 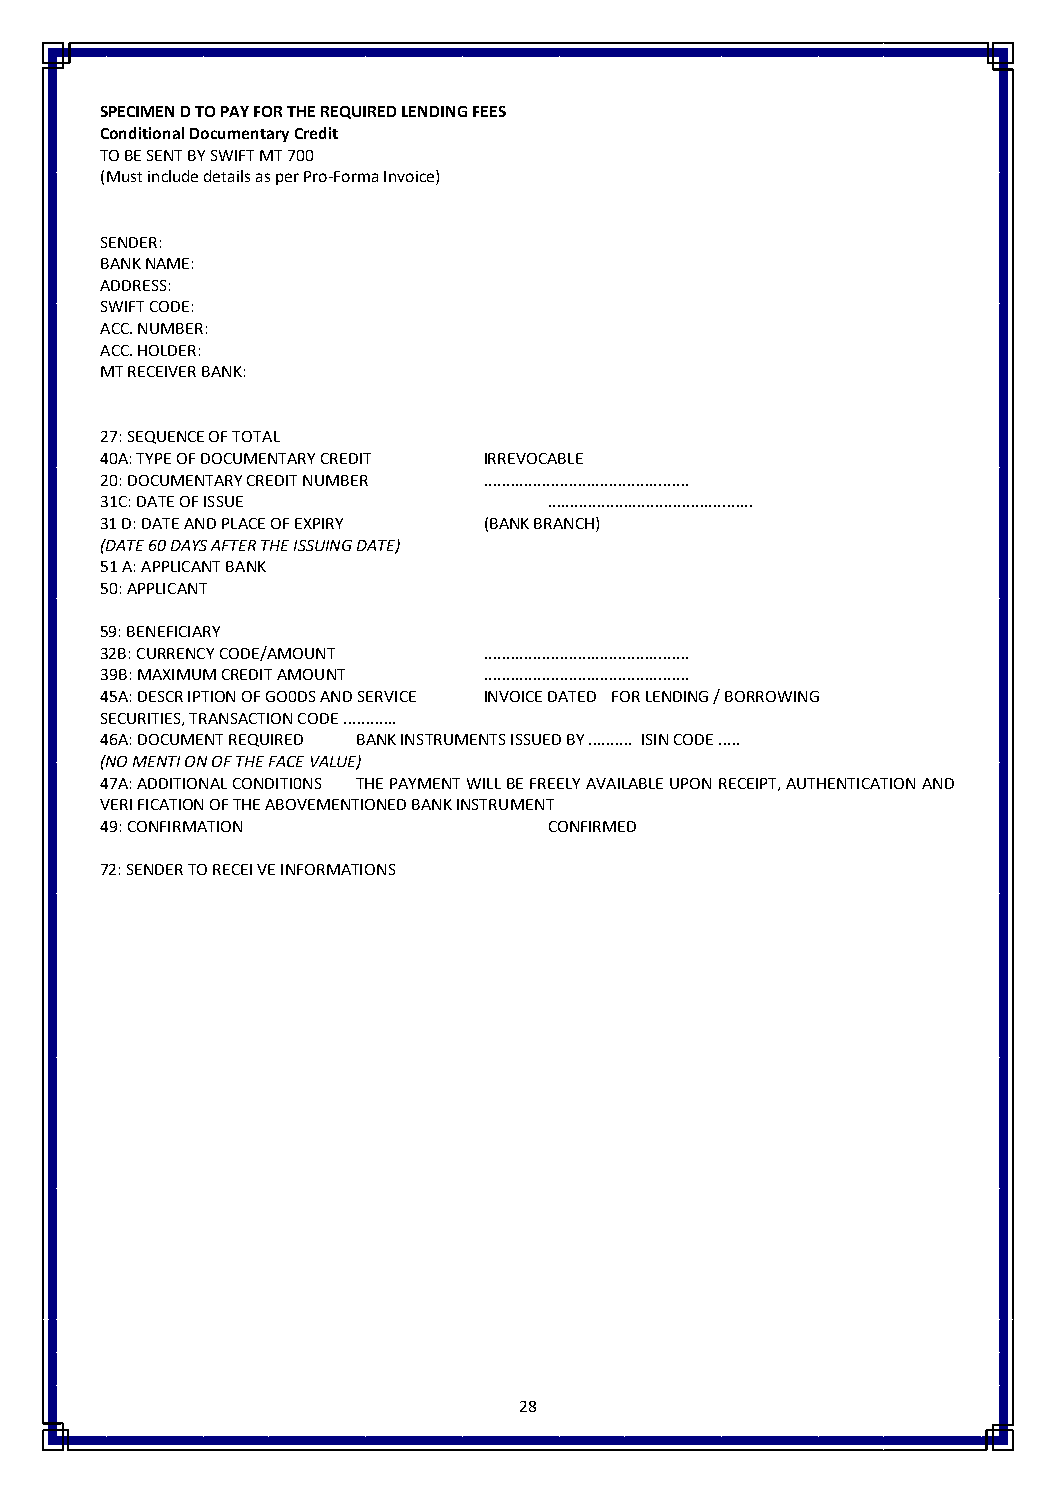 What do you see at coordinates (484, 783) in the document?
I see `WILL` at bounding box center [484, 783].
